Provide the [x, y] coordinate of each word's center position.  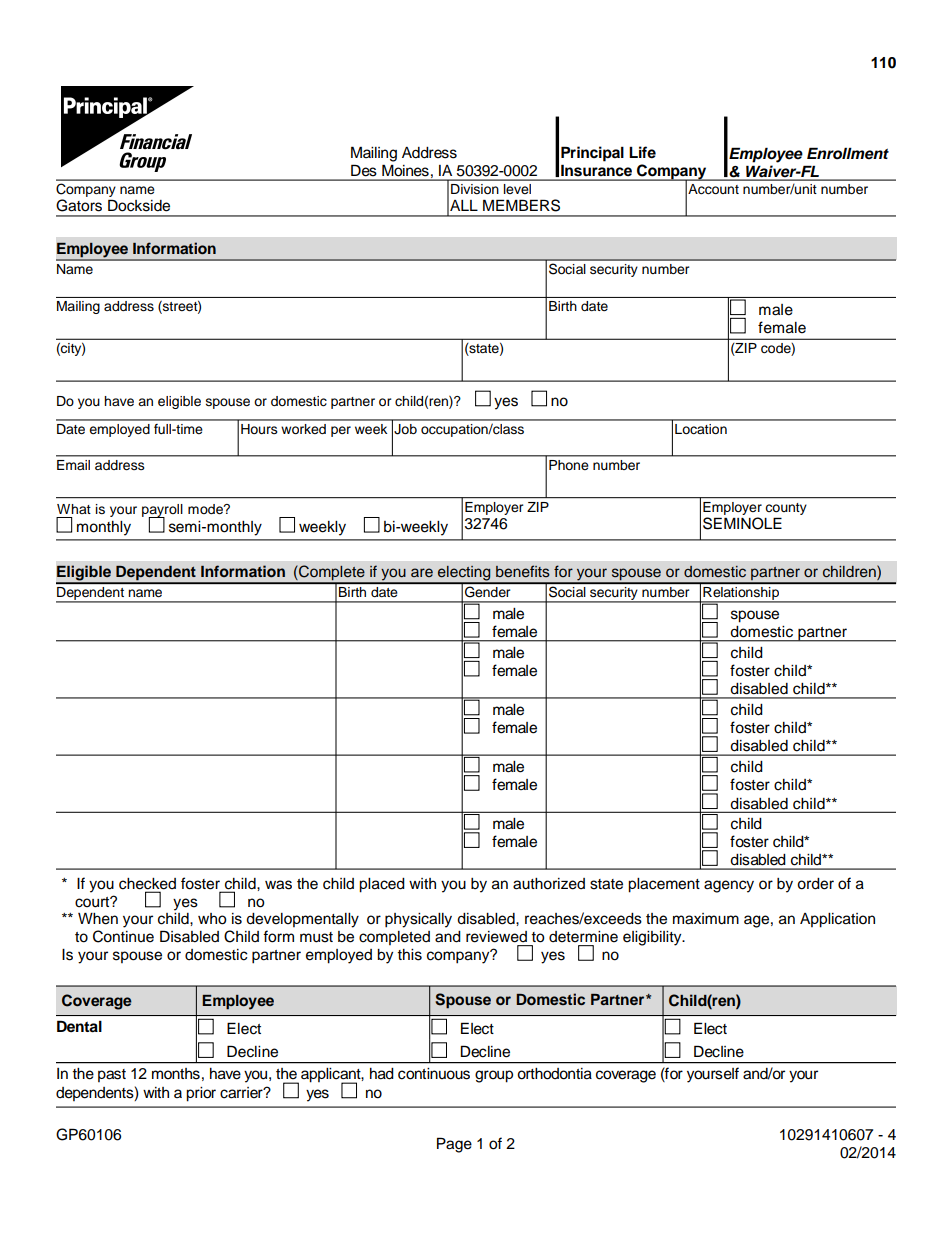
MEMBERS [521, 205]
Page [454, 1145]
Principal [592, 154]
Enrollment [848, 153]
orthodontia [554, 1074]
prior [201, 1094]
